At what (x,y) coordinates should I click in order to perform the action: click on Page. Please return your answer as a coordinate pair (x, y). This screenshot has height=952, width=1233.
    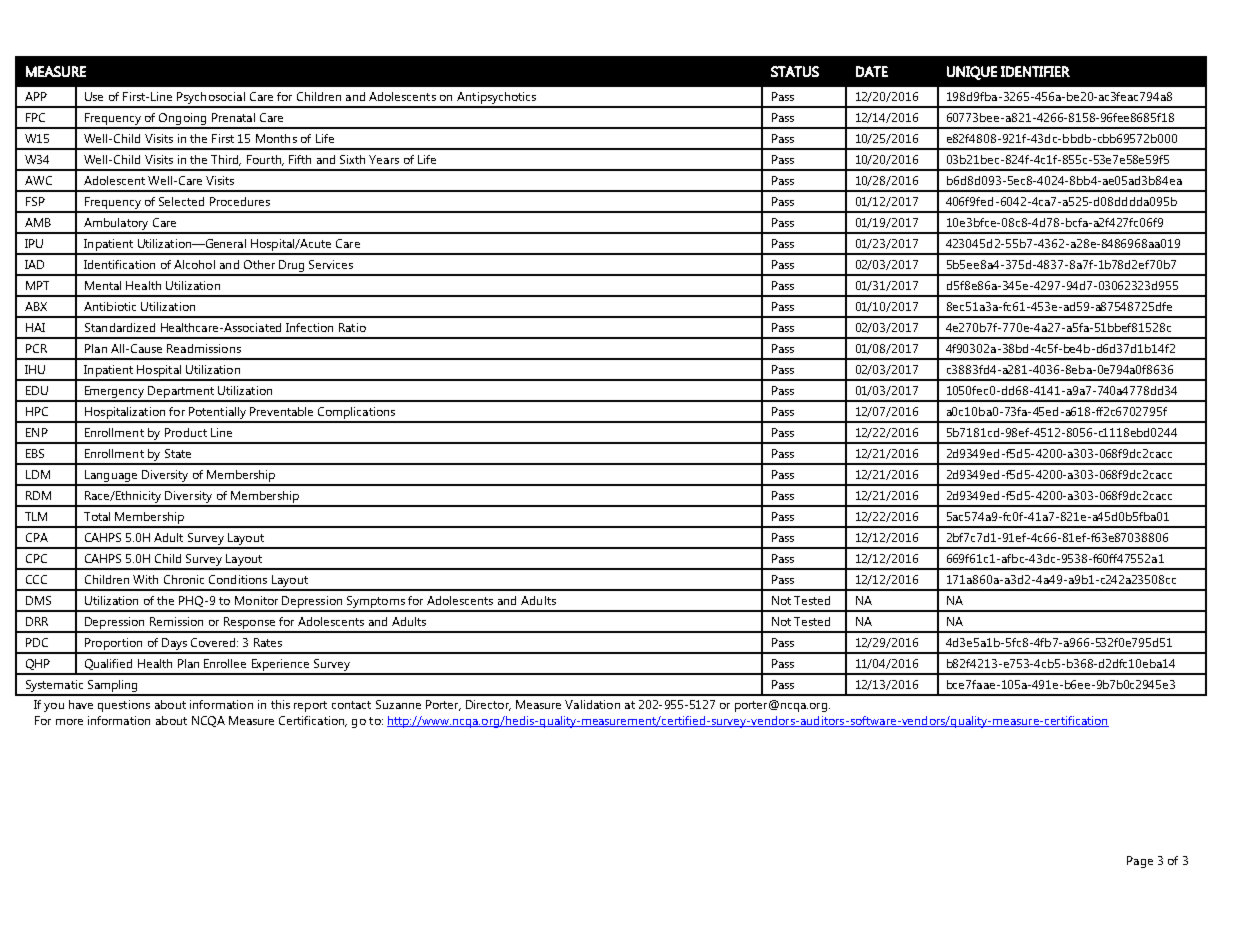
    Looking at the image, I should click on (1140, 862).
